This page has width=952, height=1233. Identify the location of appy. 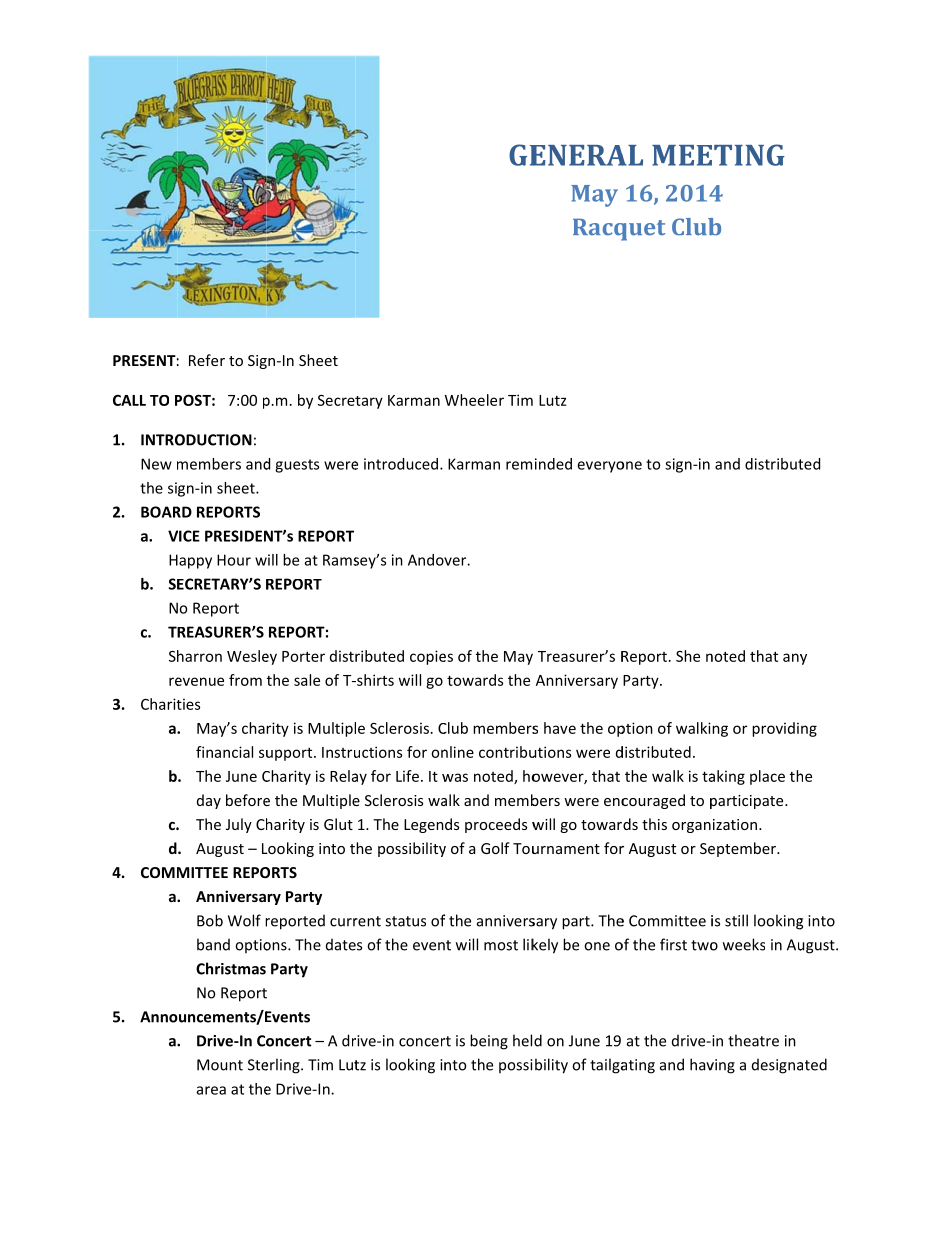
(195, 563).
